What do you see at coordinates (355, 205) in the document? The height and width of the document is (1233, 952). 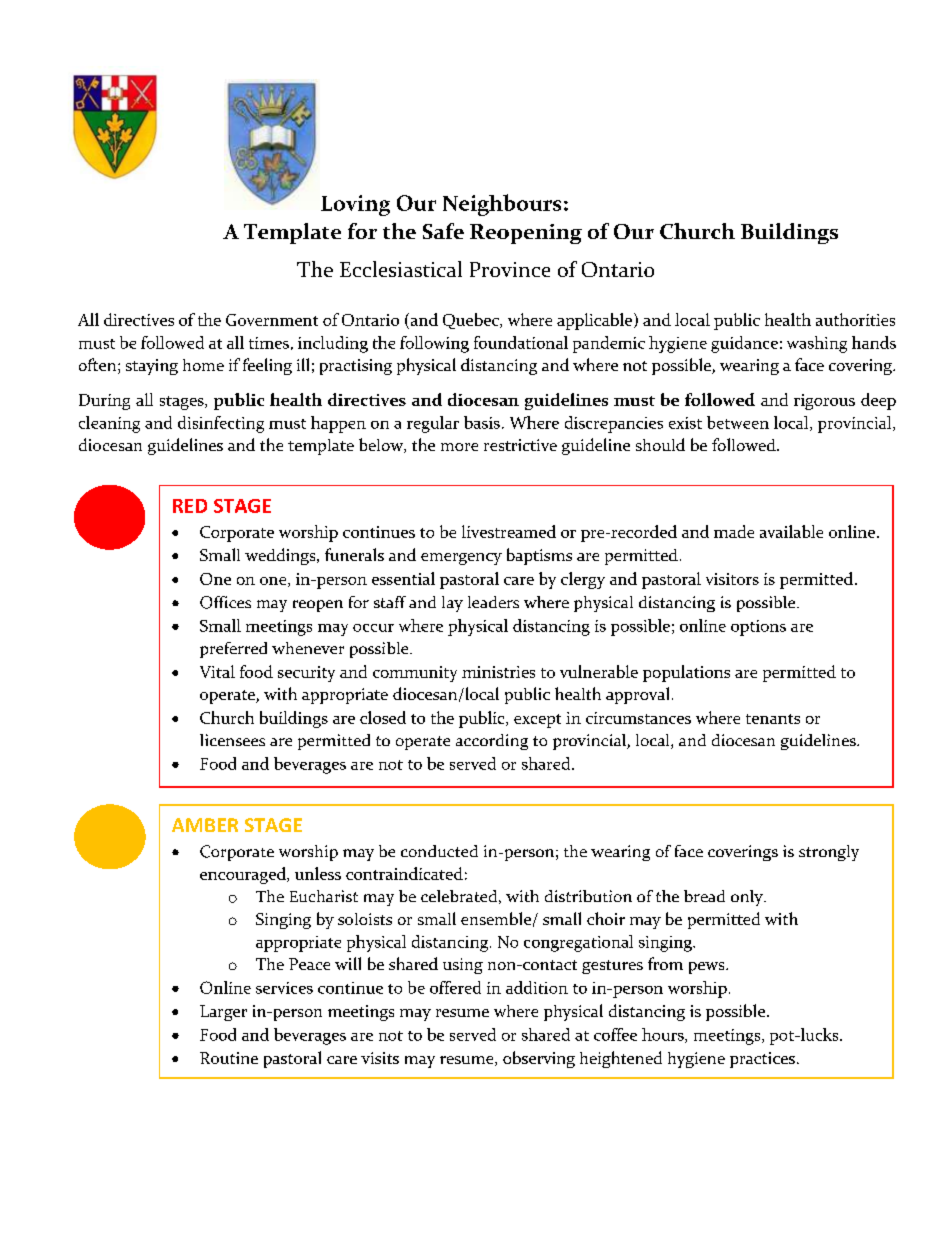 I see `Loving` at bounding box center [355, 205].
